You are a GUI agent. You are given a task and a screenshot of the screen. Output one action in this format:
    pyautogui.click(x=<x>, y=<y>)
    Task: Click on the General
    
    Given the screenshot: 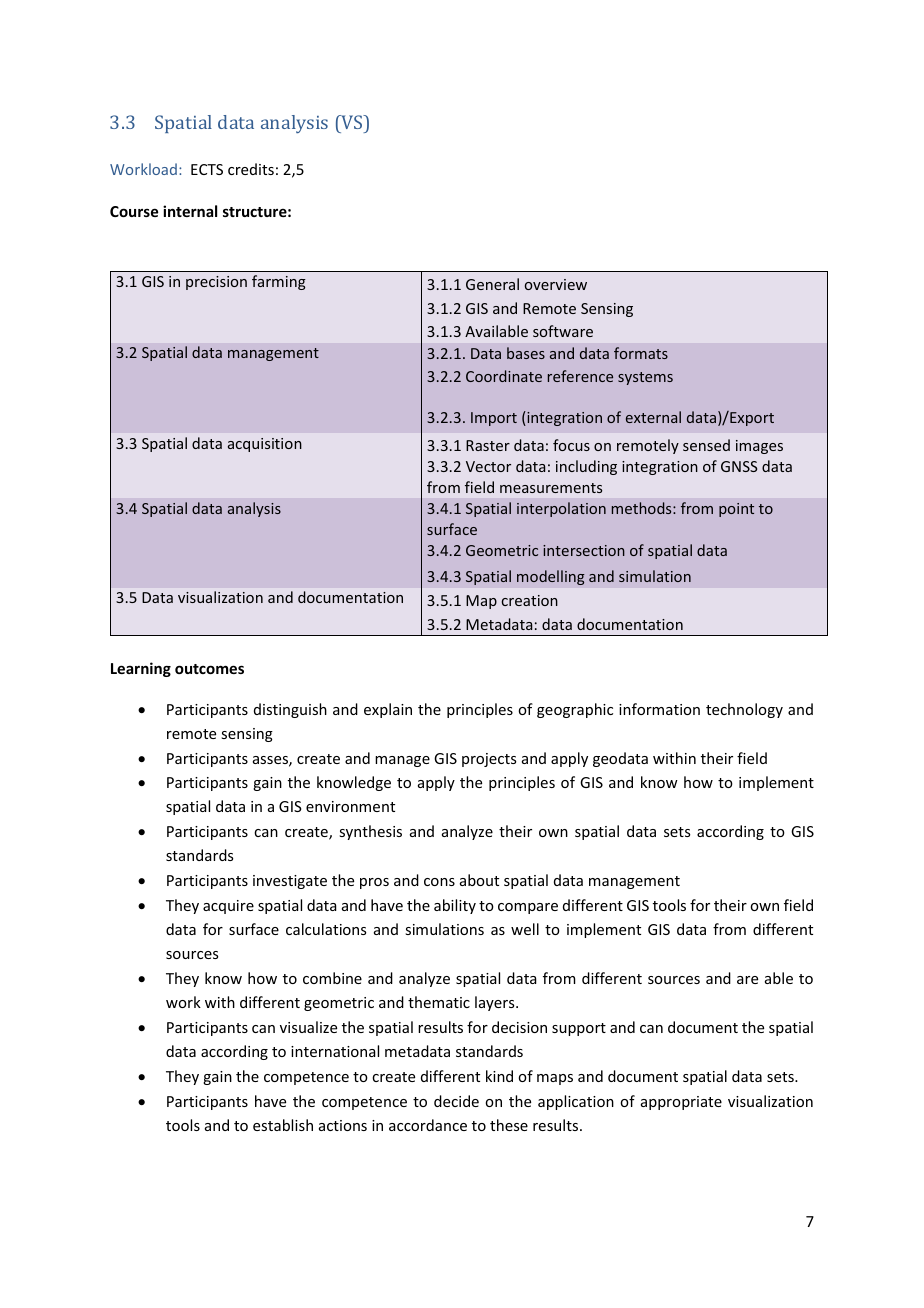 What is the action you would take?
    pyautogui.click(x=492, y=284)
